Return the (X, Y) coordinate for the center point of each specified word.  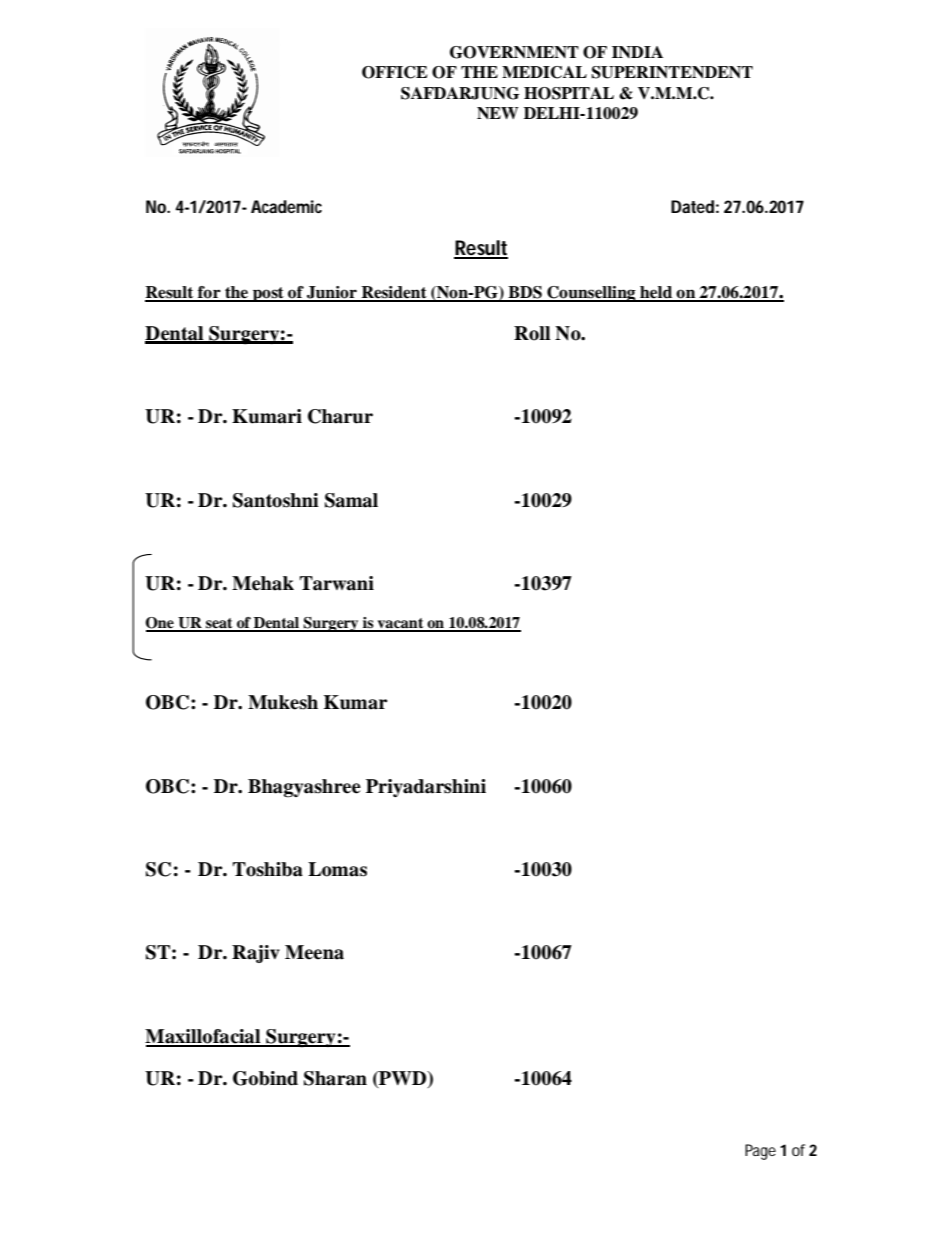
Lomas (337, 869)
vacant (400, 624)
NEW (498, 113)
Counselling (591, 294)
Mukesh (283, 702)
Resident (394, 293)
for (209, 293)
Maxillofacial (204, 1037)
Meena (314, 952)
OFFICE (394, 72)
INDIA (637, 52)
